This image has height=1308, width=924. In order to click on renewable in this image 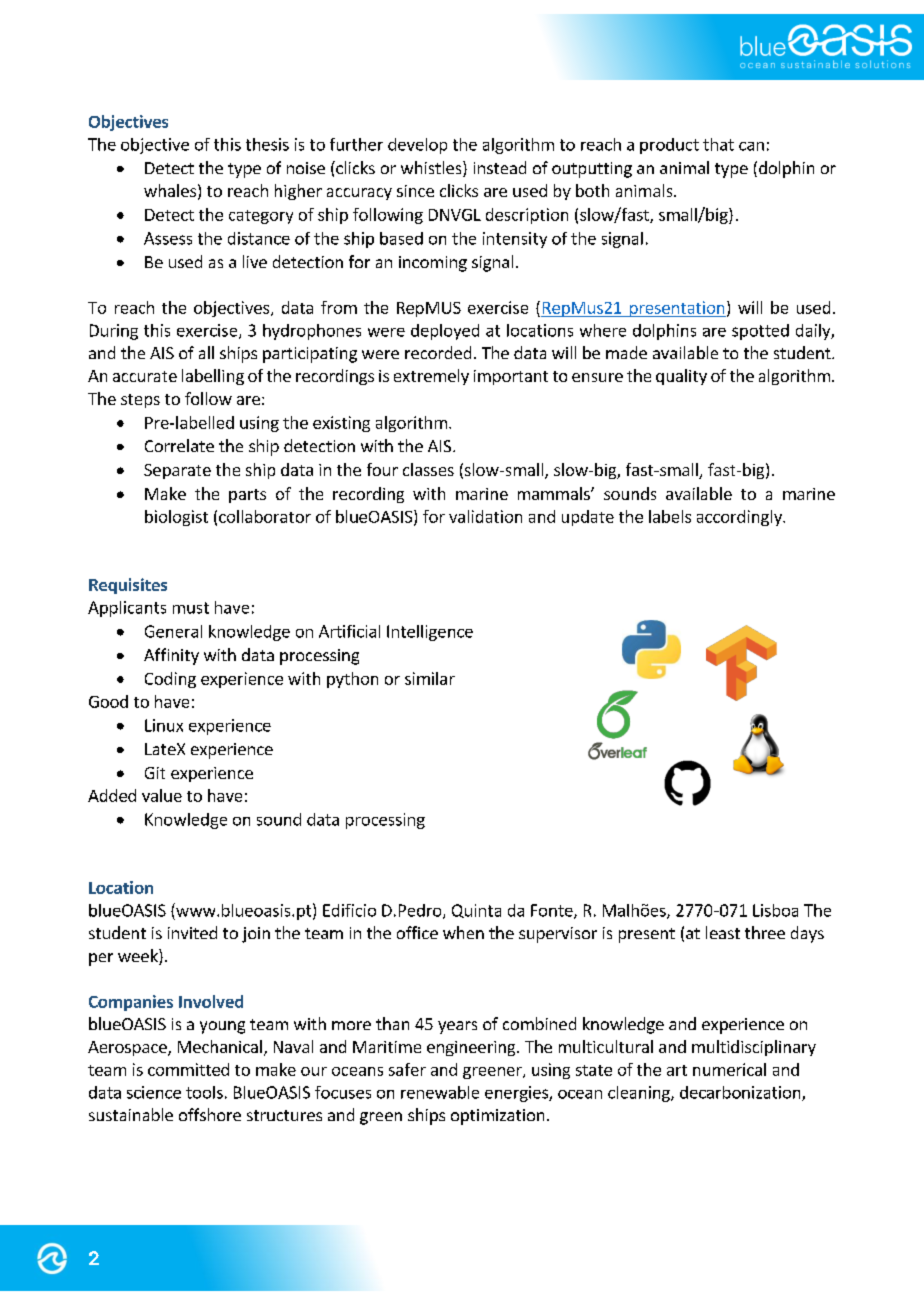, I will do `click(440, 1092)`.
